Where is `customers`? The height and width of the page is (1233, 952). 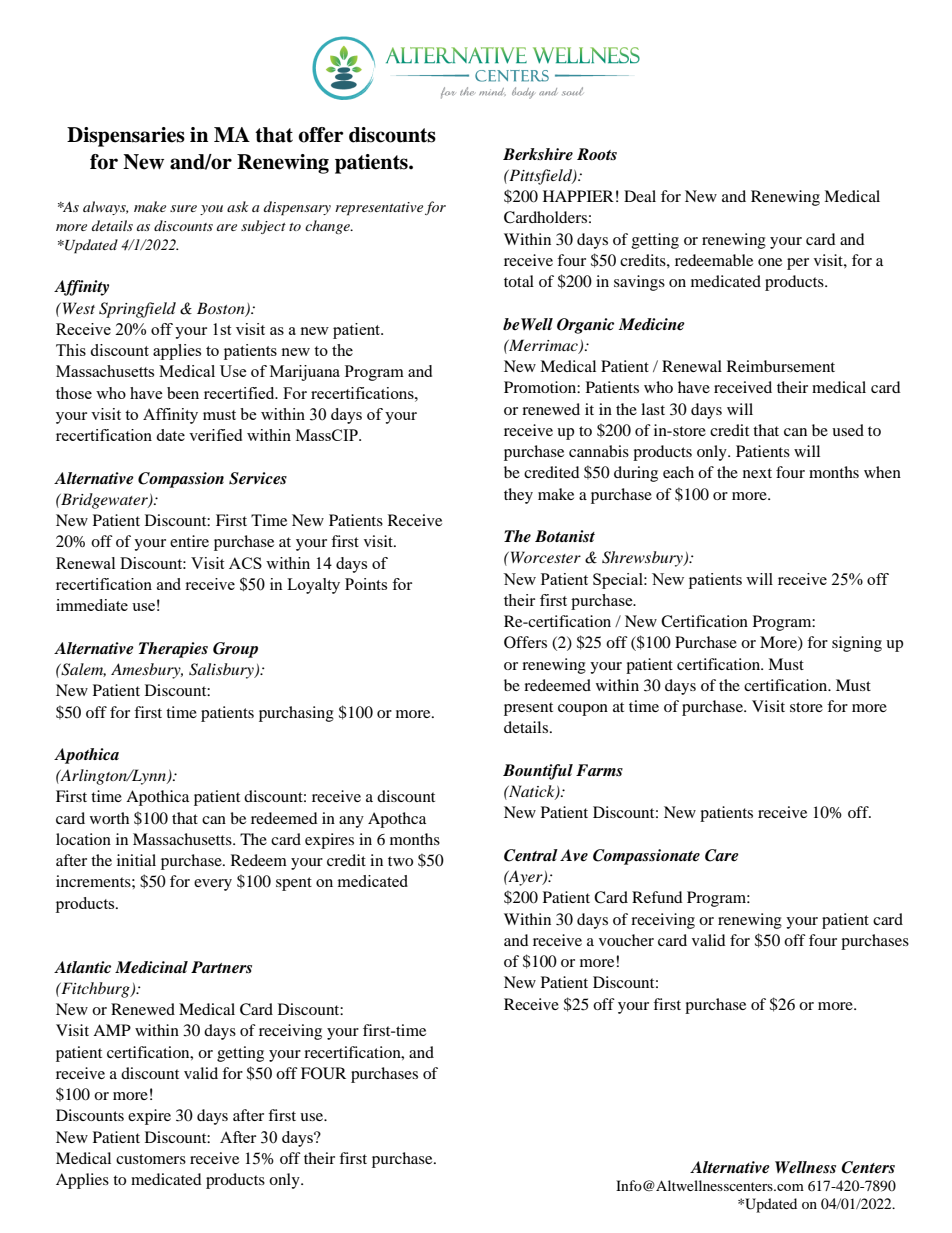
customers is located at coordinates (151, 1159).
